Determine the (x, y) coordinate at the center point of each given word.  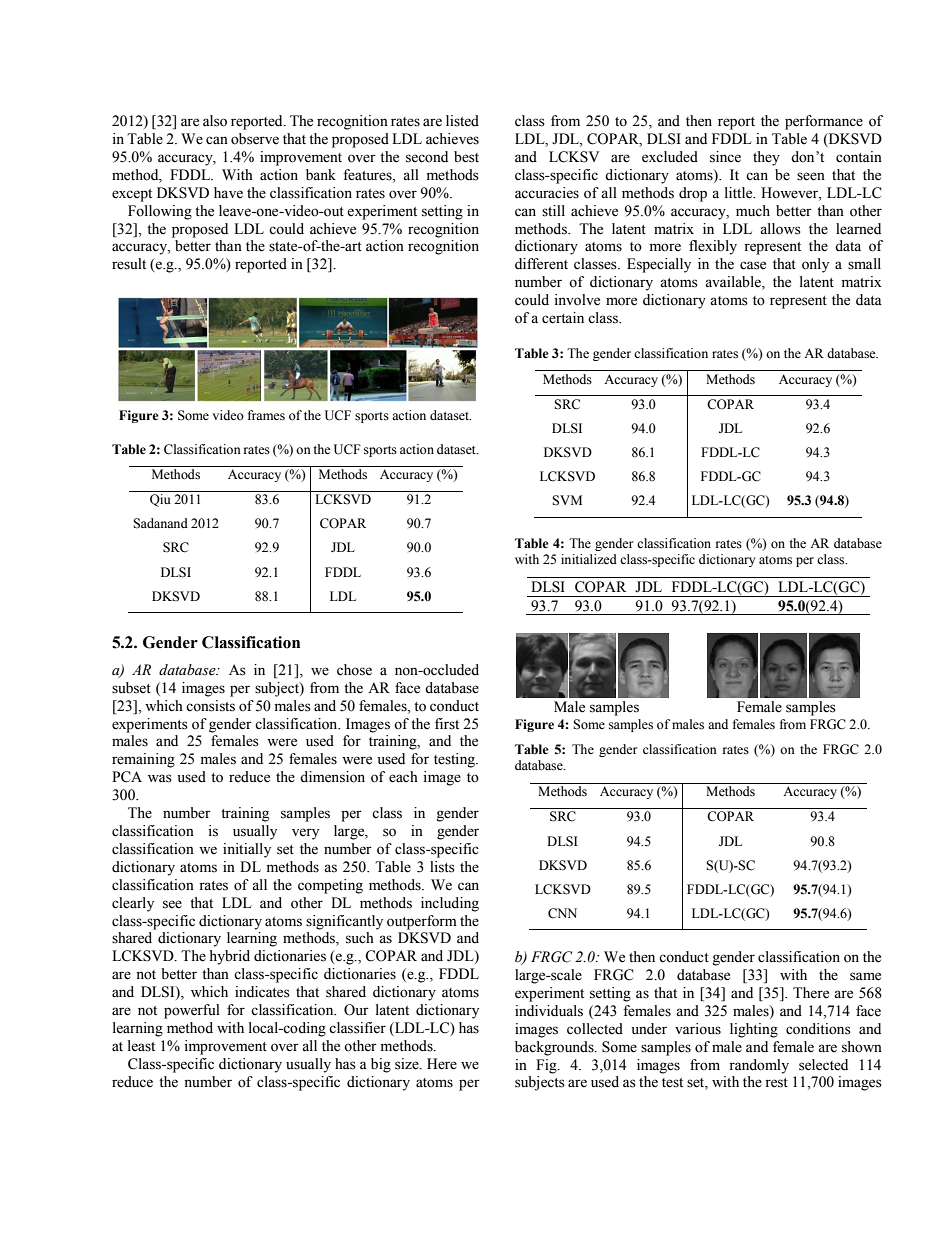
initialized (589, 559)
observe (255, 139)
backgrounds (555, 1048)
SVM (567, 500)
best (466, 157)
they (766, 158)
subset (131, 688)
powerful (192, 1011)
